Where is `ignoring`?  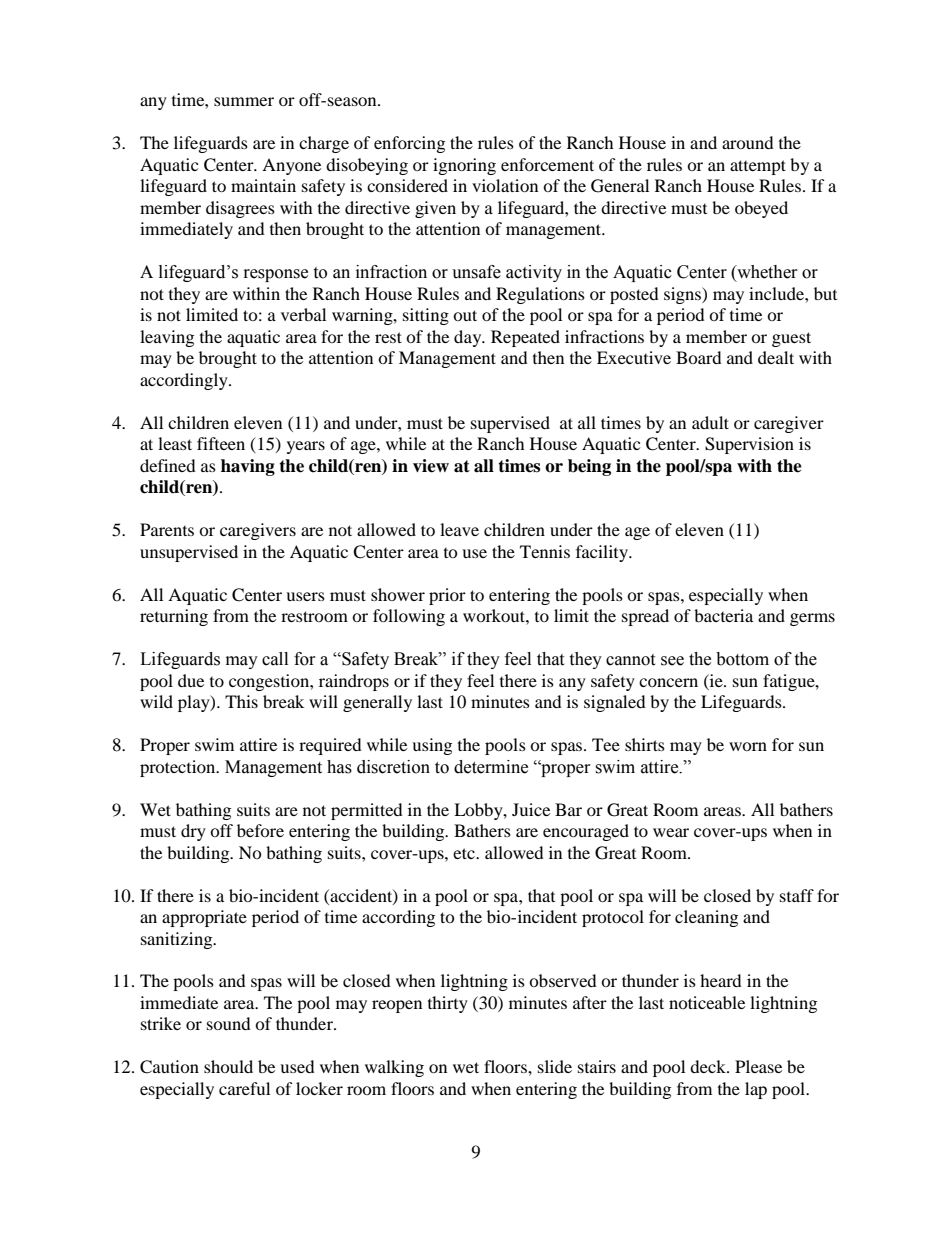 ignoring is located at coordinates (464, 166).
